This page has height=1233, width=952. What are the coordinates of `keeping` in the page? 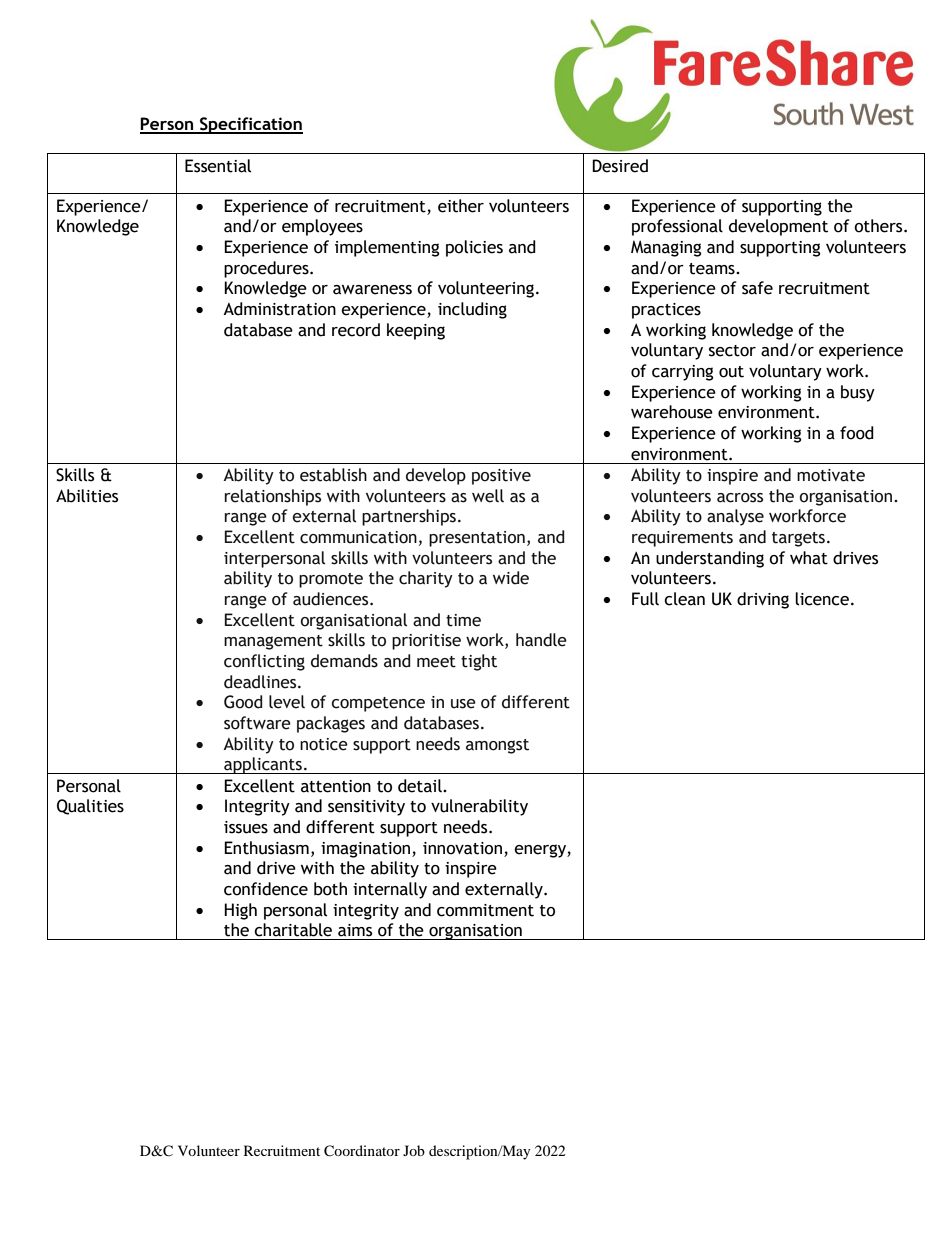 It's located at (416, 331).
